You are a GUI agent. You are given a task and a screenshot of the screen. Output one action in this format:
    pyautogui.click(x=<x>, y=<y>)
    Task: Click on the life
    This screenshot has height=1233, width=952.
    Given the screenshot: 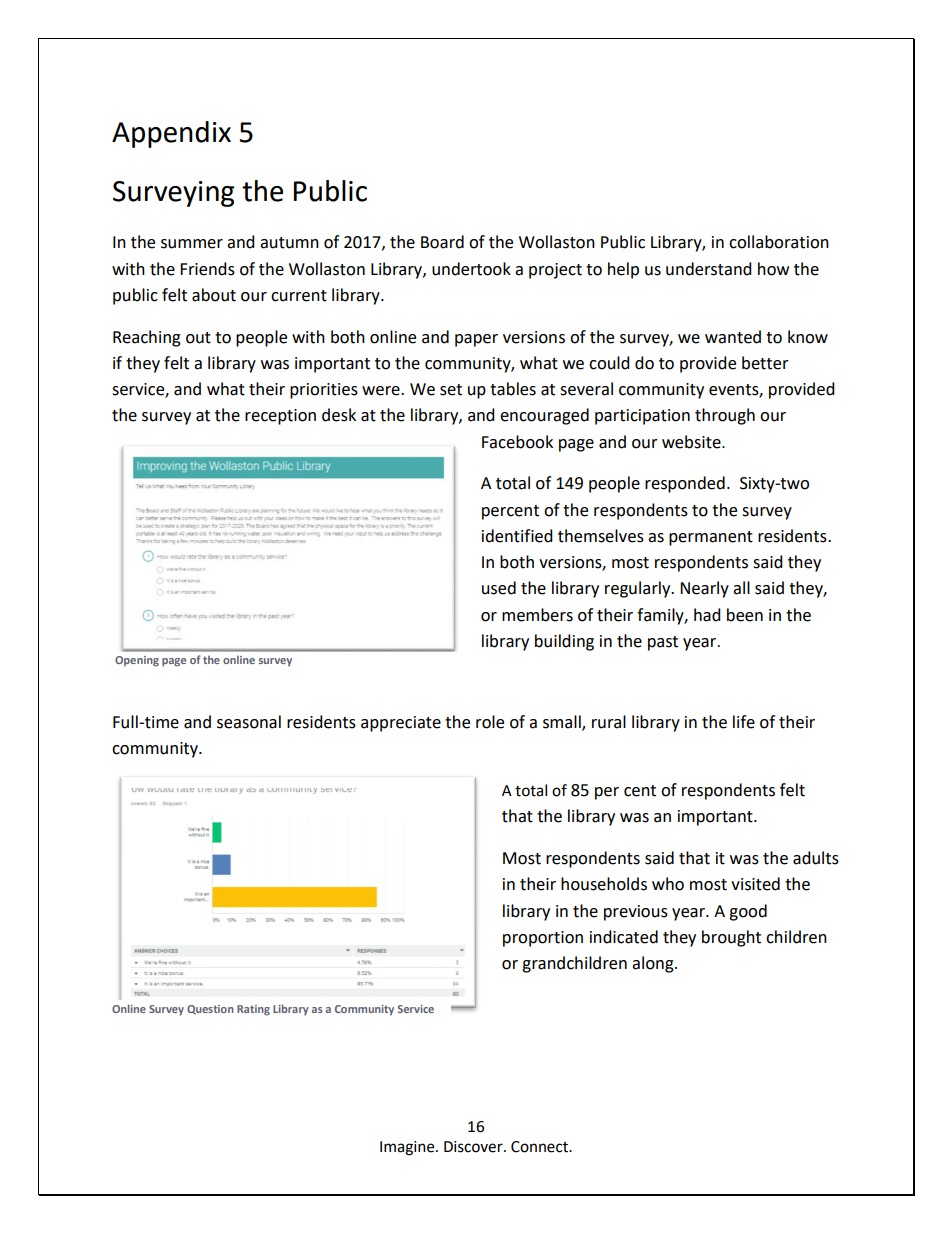 What is the action you would take?
    pyautogui.click(x=744, y=722)
